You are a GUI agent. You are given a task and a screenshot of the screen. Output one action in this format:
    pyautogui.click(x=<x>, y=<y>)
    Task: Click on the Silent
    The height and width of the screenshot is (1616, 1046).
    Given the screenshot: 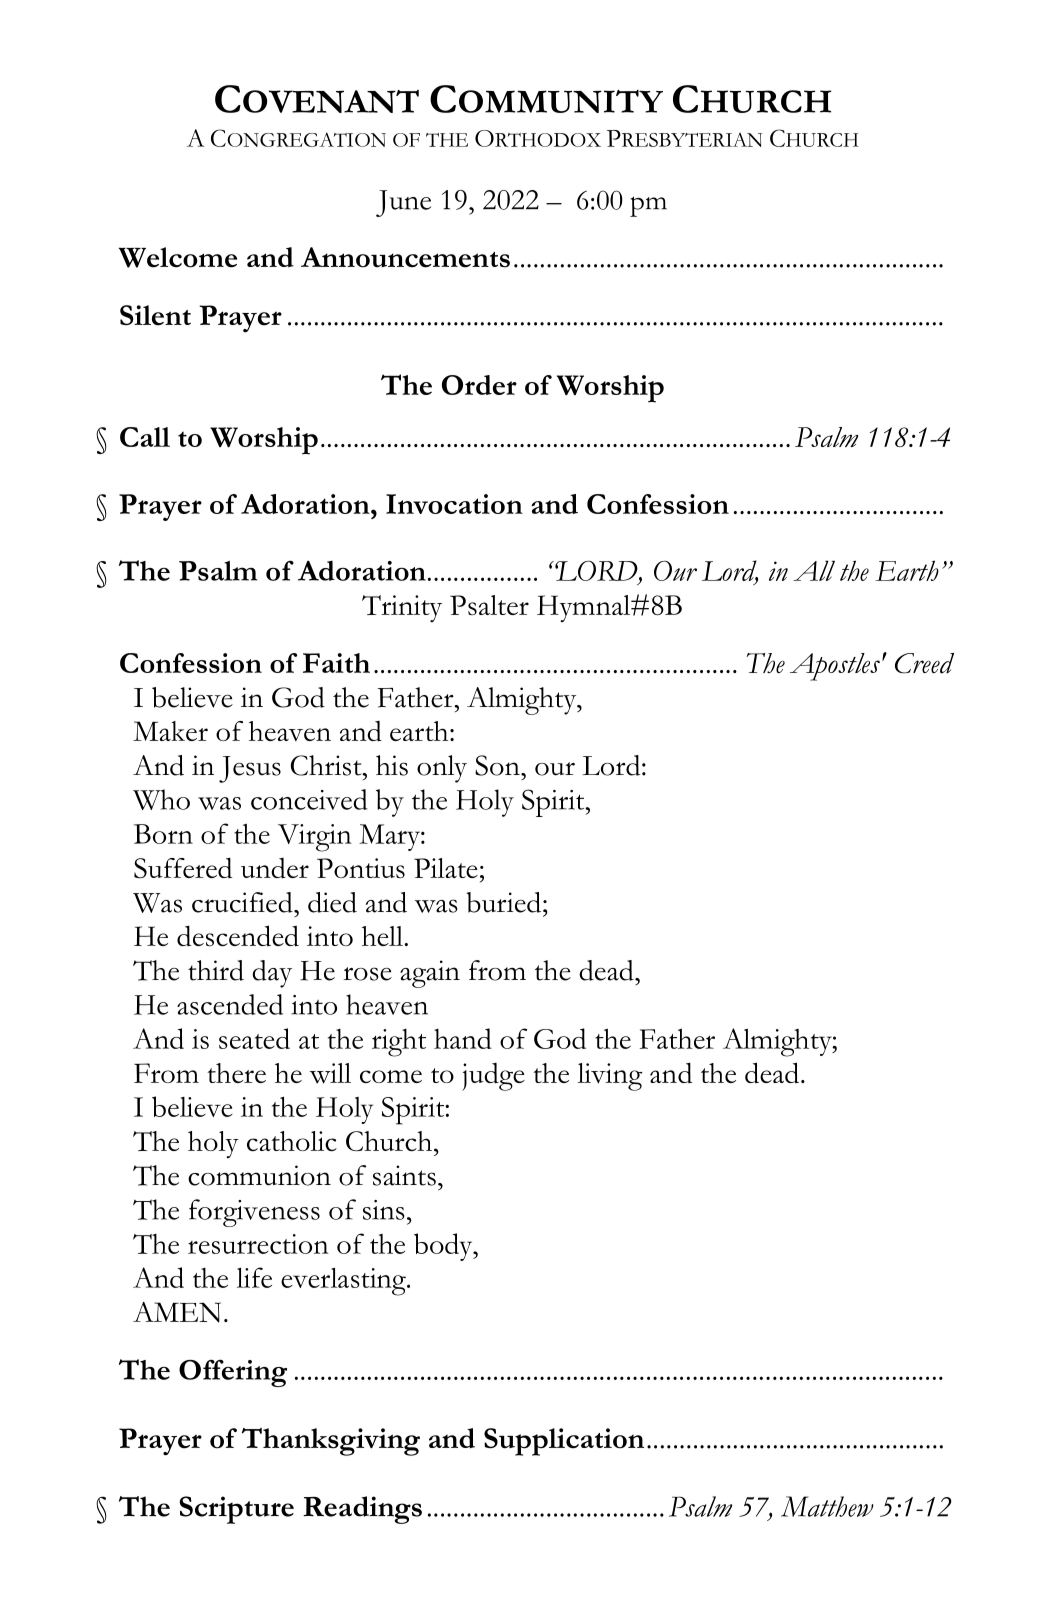 What is the action you would take?
    pyautogui.click(x=155, y=315)
